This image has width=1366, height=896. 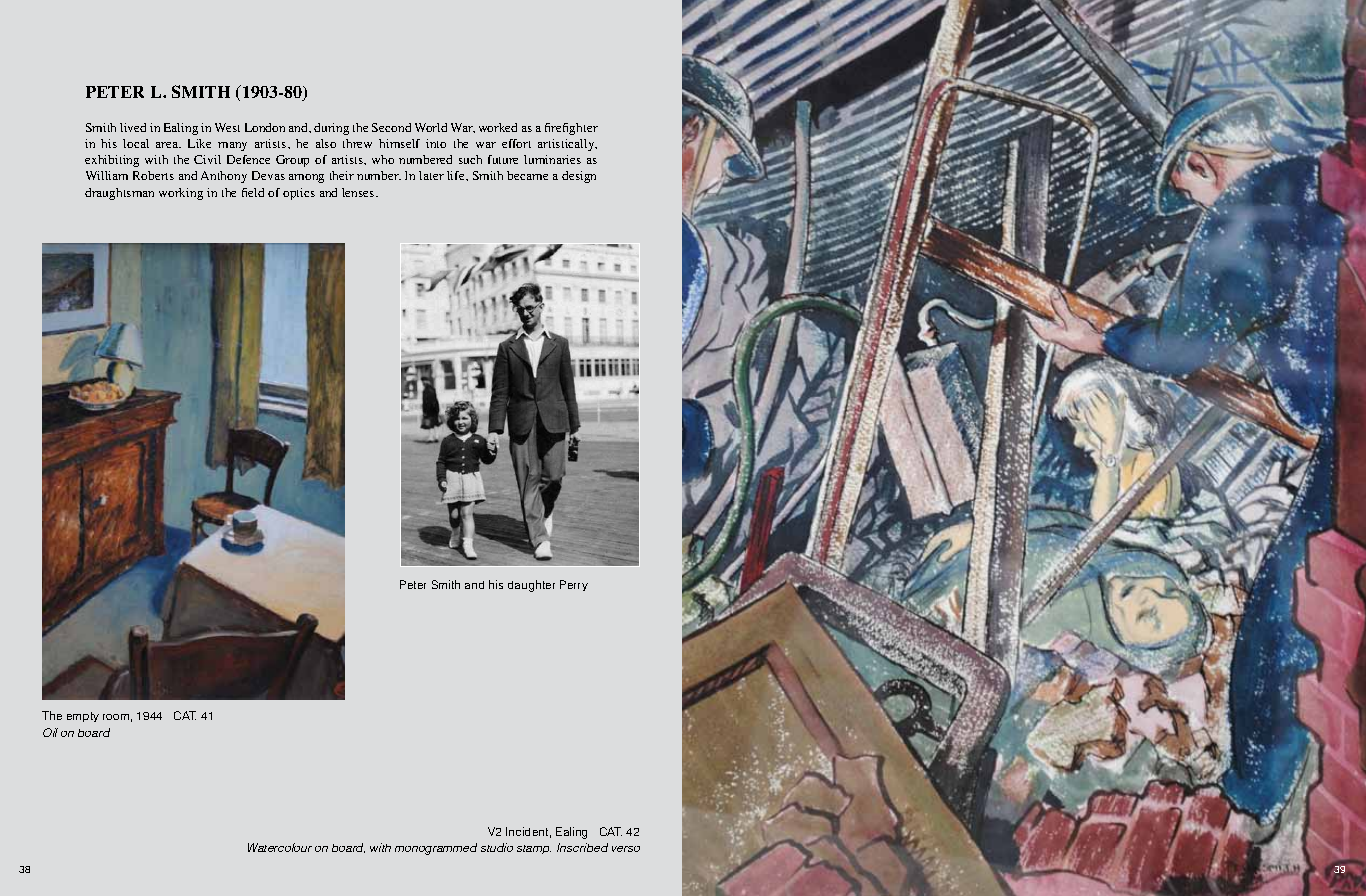 What do you see at coordinates (136, 143) in the image?
I see `local` at bounding box center [136, 143].
